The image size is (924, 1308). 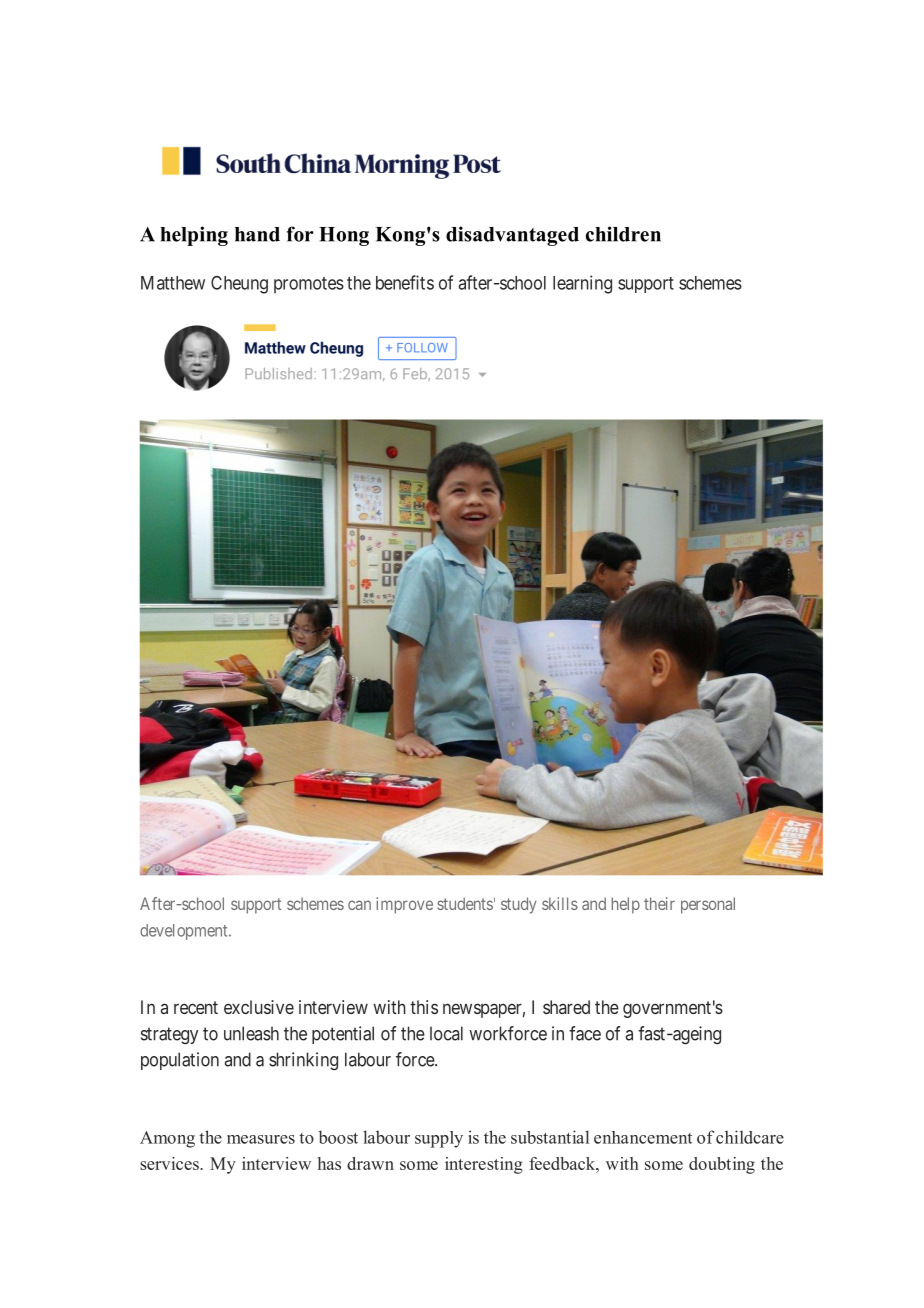 I want to click on their, so click(x=659, y=903).
